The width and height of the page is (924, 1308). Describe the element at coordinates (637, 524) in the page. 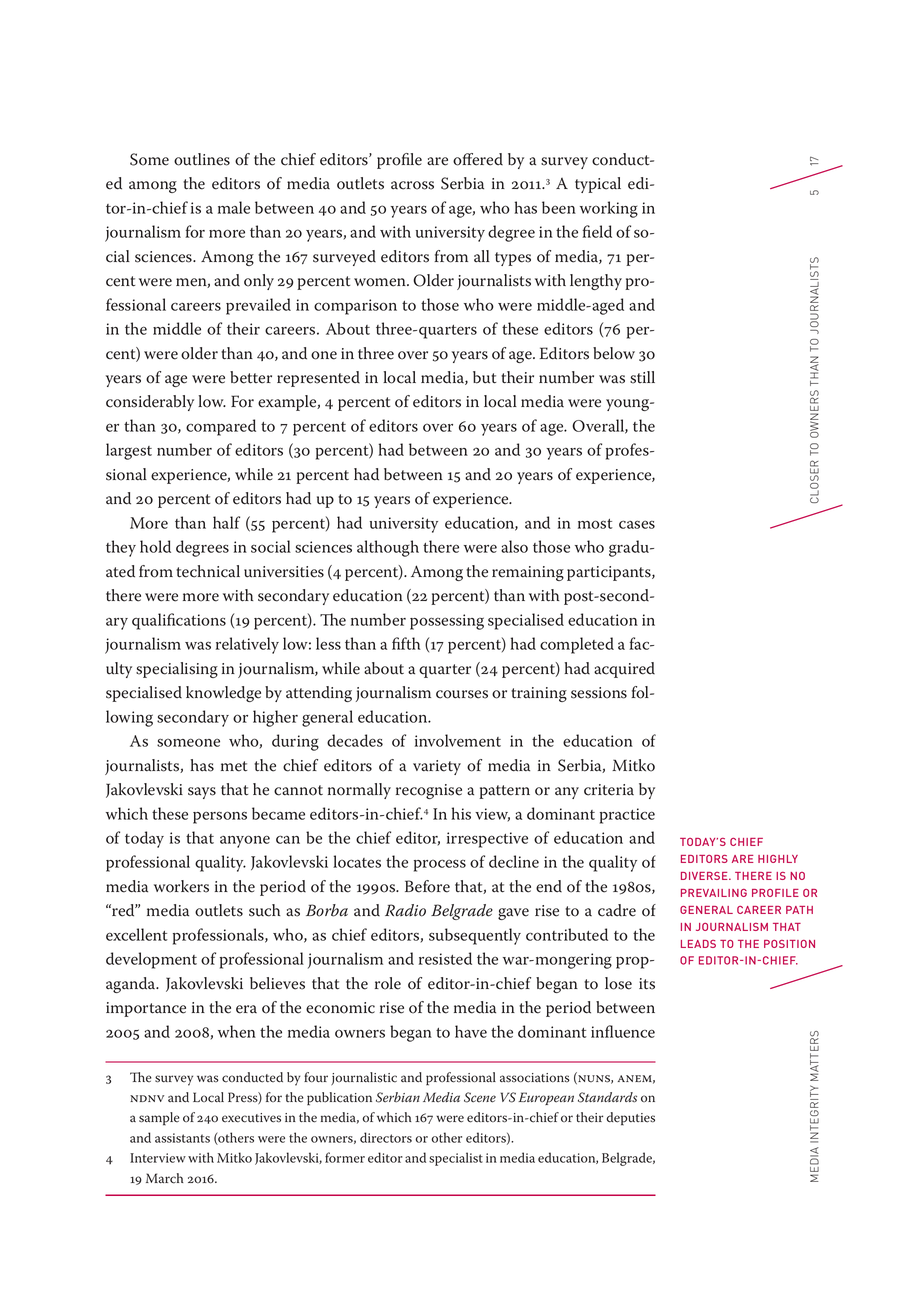

I see `cases` at that location.
